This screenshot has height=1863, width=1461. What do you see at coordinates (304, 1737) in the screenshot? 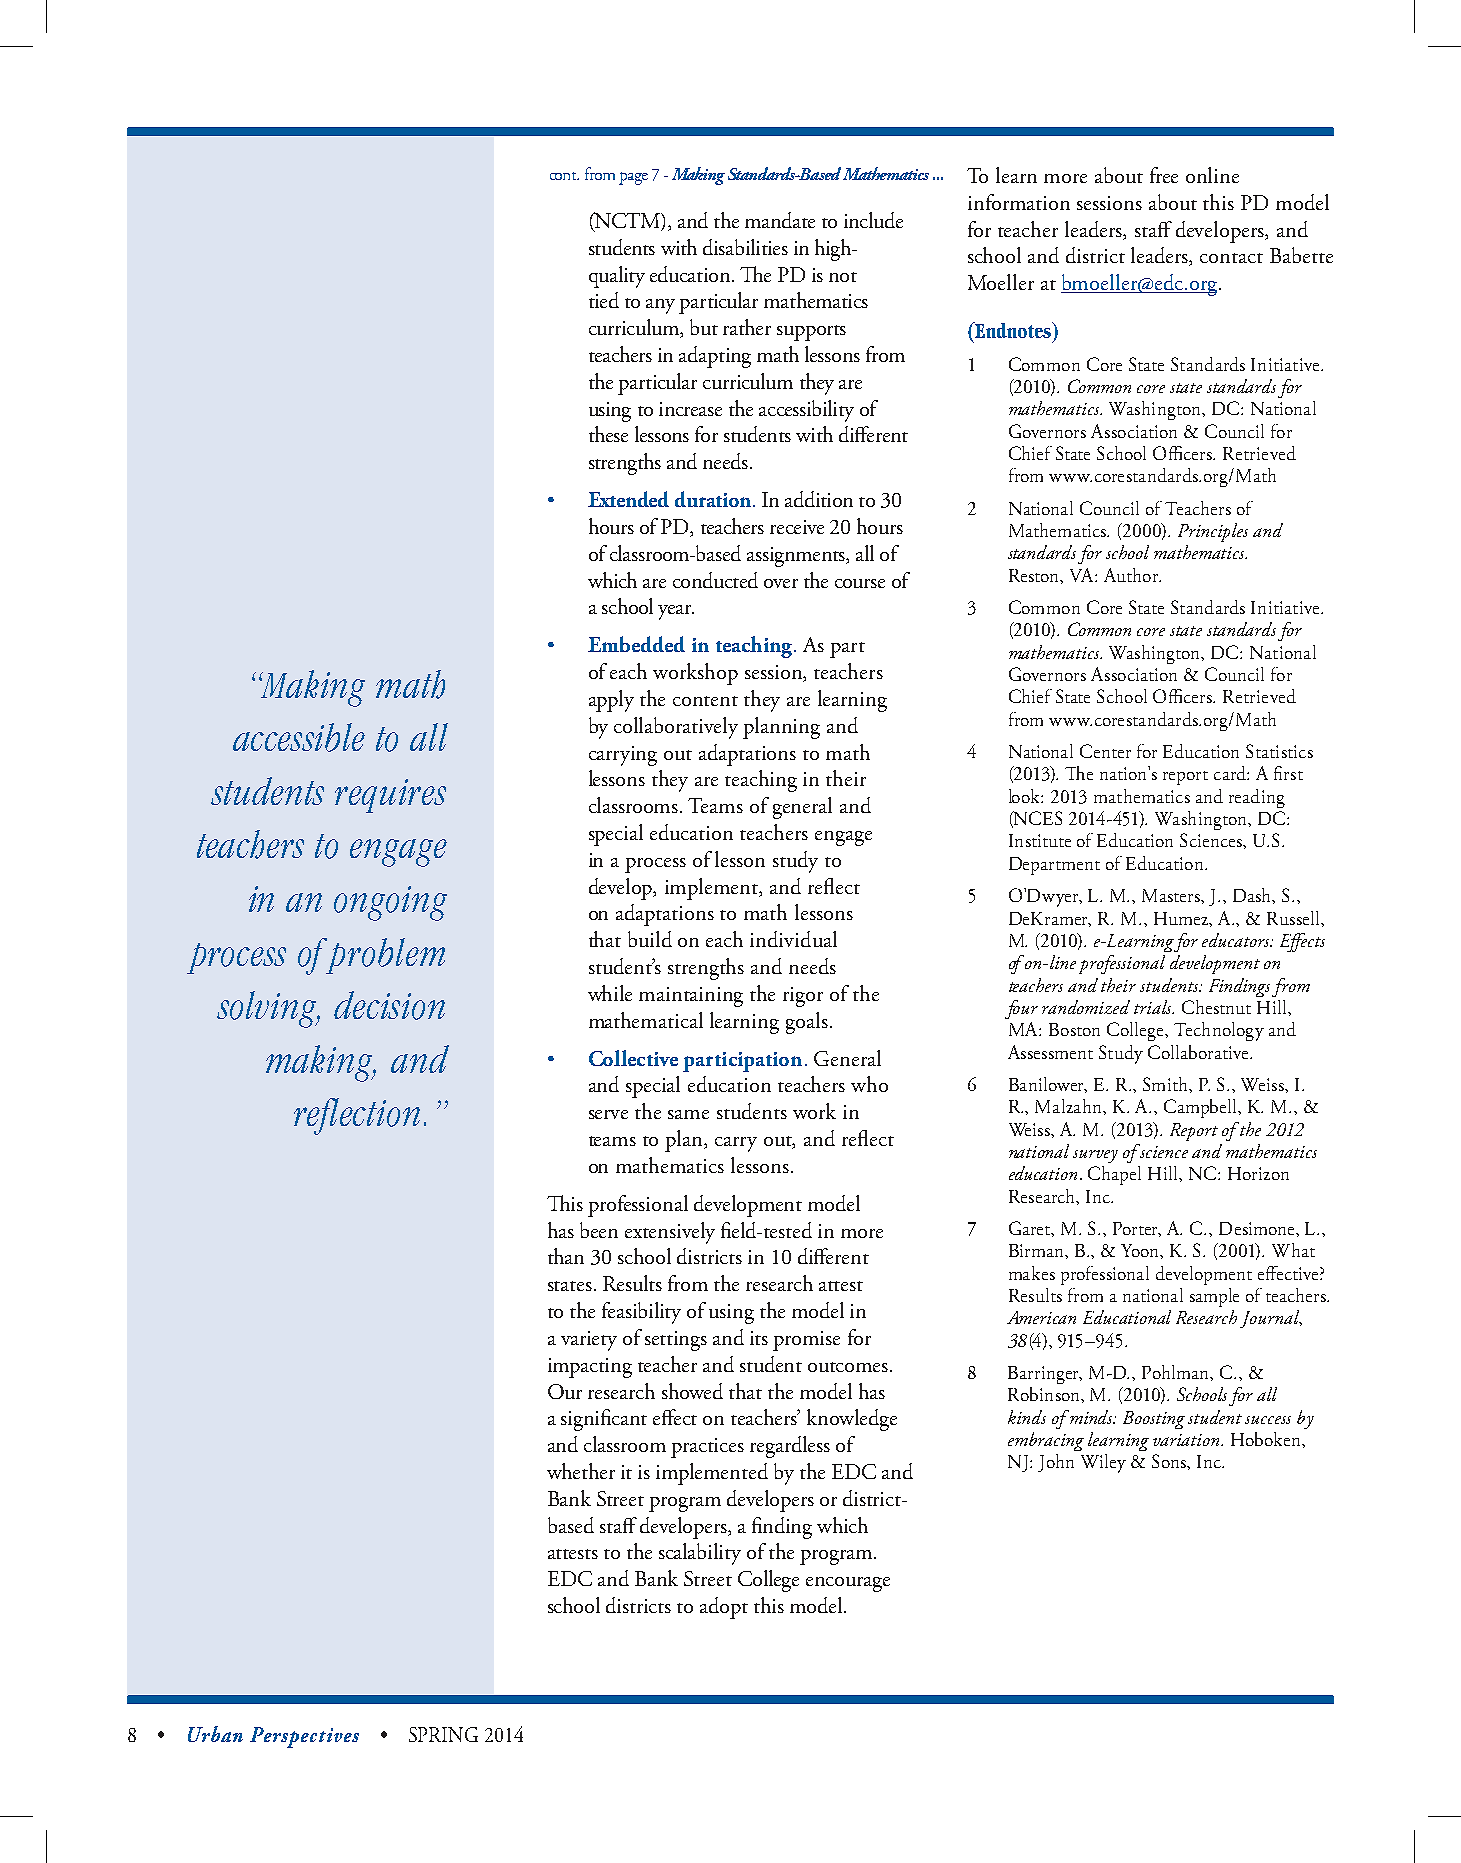
I see `Perspectives` at bounding box center [304, 1737].
